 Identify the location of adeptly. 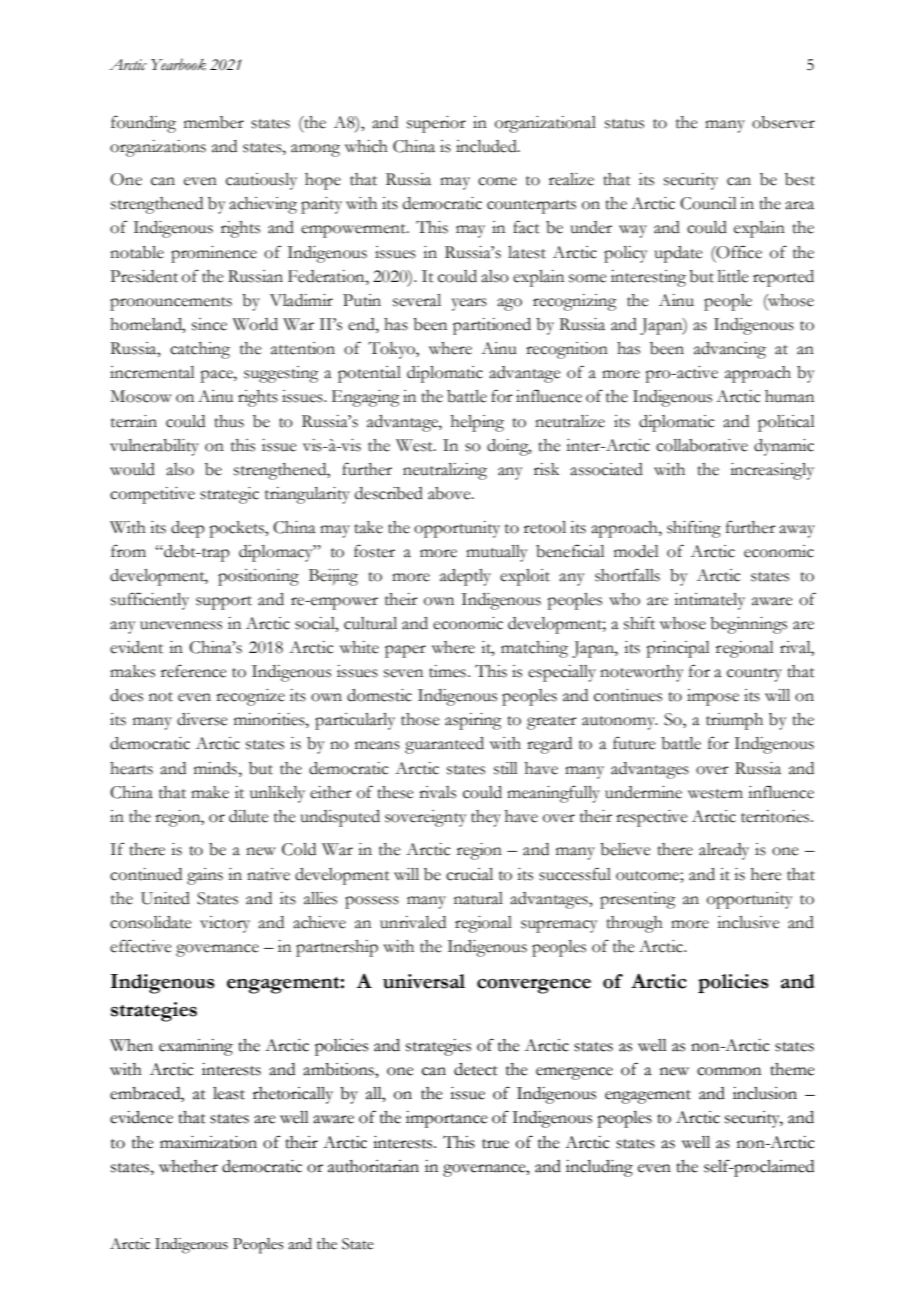
(465, 577).
